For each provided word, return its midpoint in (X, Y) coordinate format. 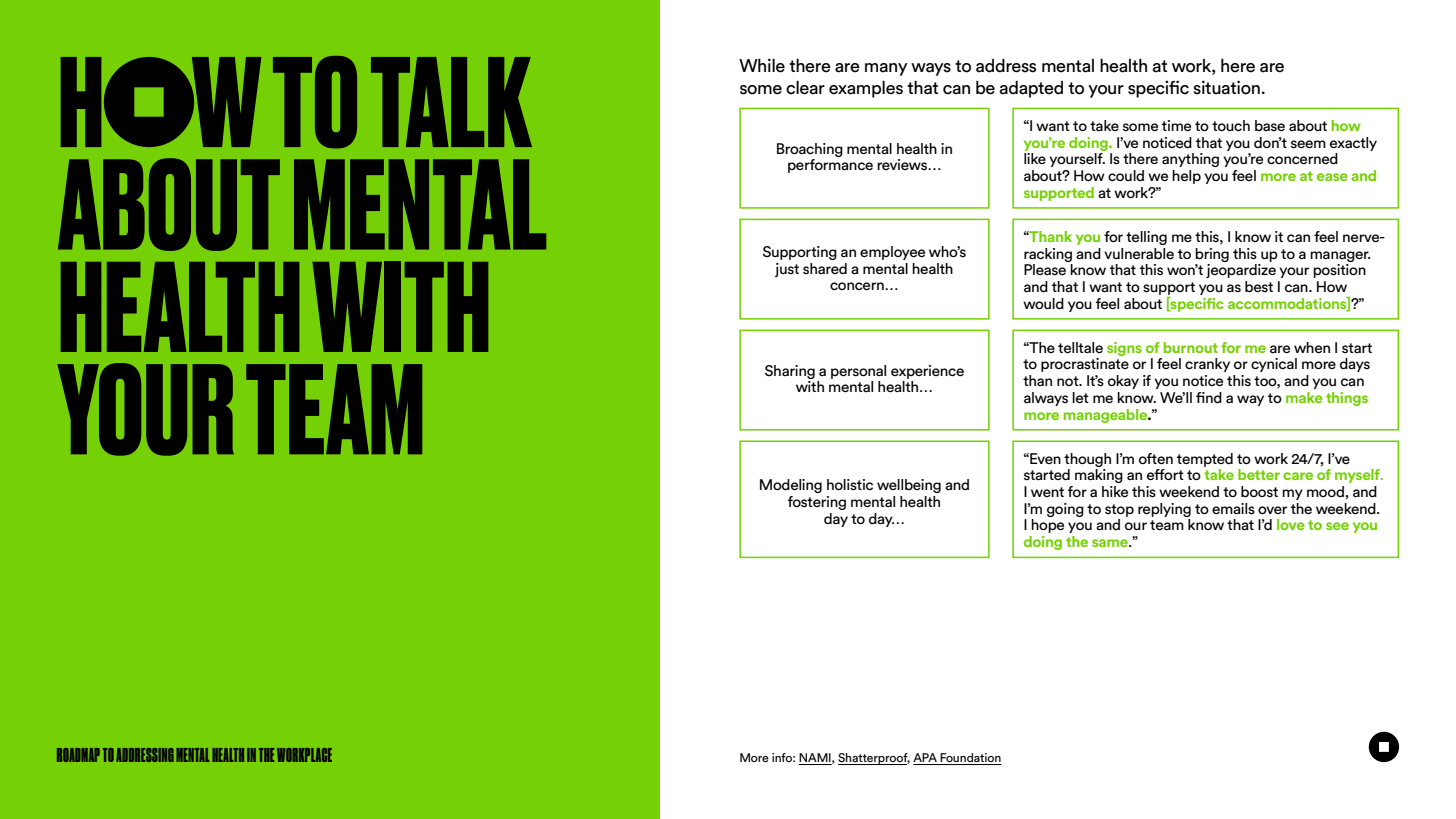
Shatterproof (874, 759)
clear (805, 88)
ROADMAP (78, 755)
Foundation (970, 759)
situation (1226, 87)
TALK (451, 102)
